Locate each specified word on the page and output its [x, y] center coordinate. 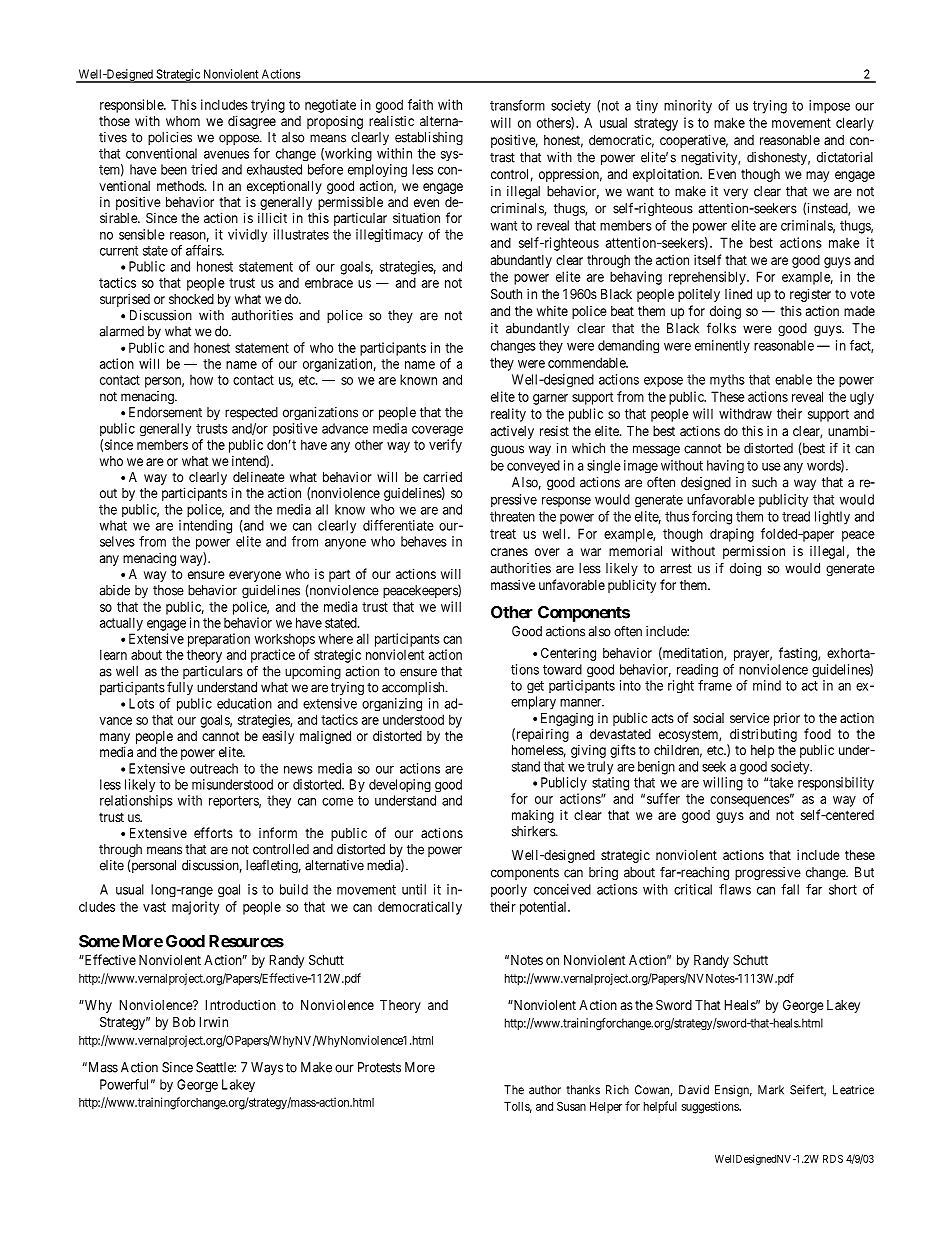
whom [183, 121]
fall [790, 889]
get [535, 687]
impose [829, 107]
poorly [509, 890]
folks [721, 328]
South [506, 294]
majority [195, 908]
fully [180, 688]
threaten [512, 516]
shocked [191, 299]
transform [517, 105]
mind [767, 685]
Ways [267, 1068]
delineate [259, 476]
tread [796, 516]
